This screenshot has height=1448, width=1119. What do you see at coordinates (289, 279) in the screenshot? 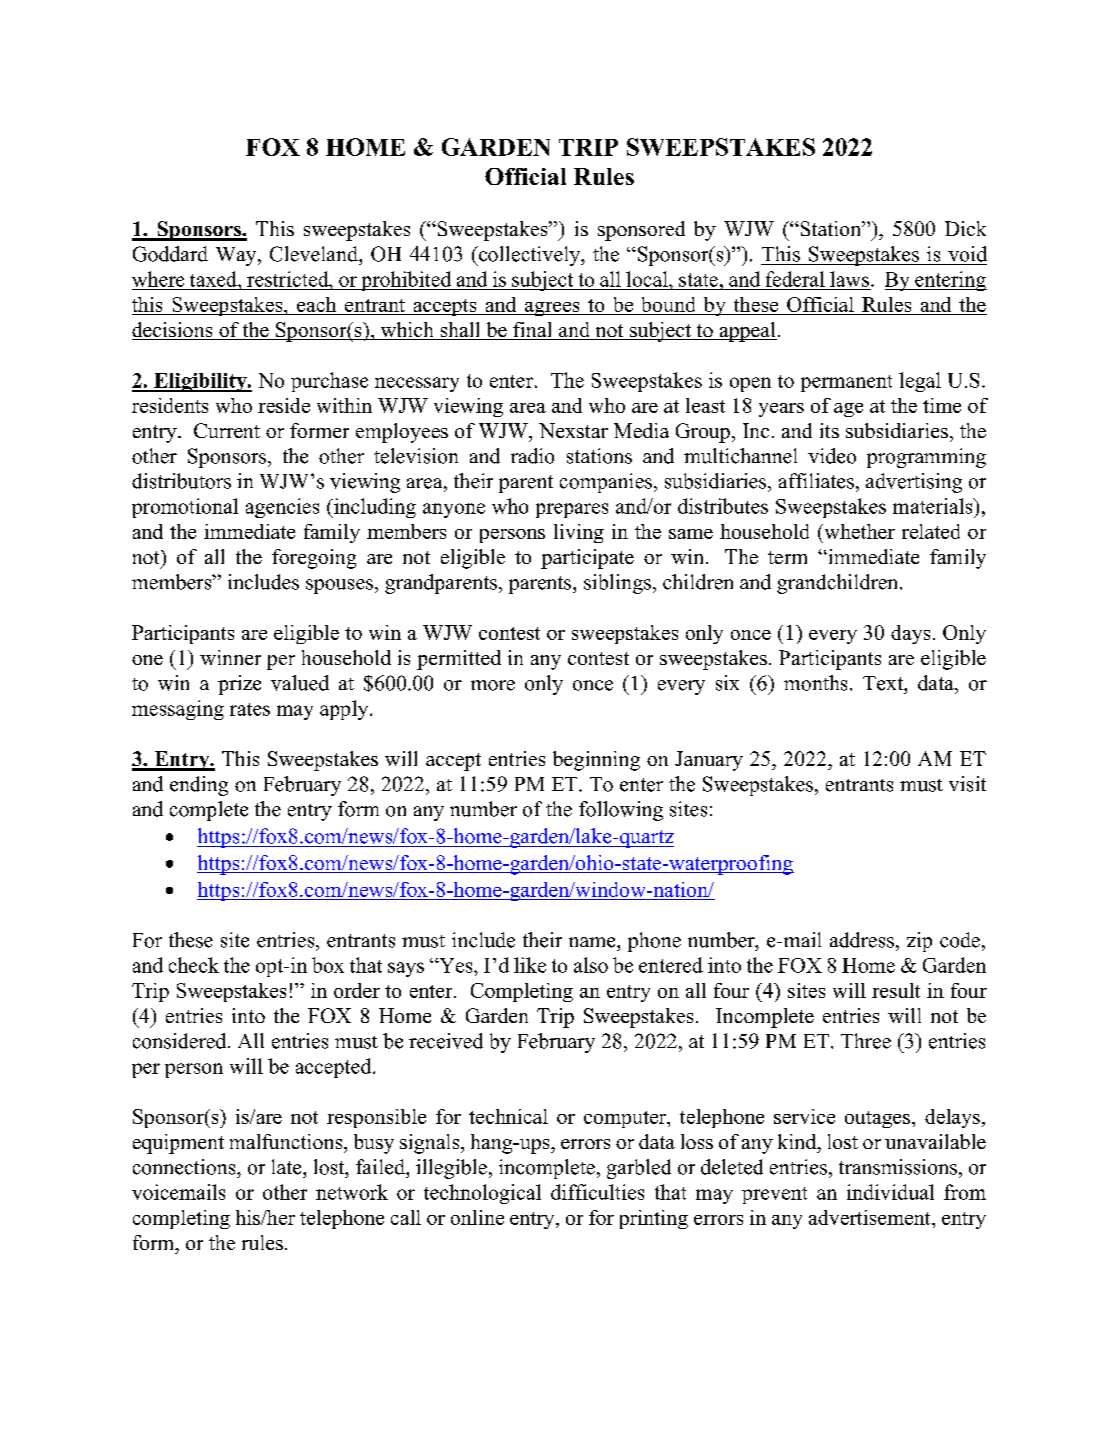
I see `restricted` at bounding box center [289, 279].
